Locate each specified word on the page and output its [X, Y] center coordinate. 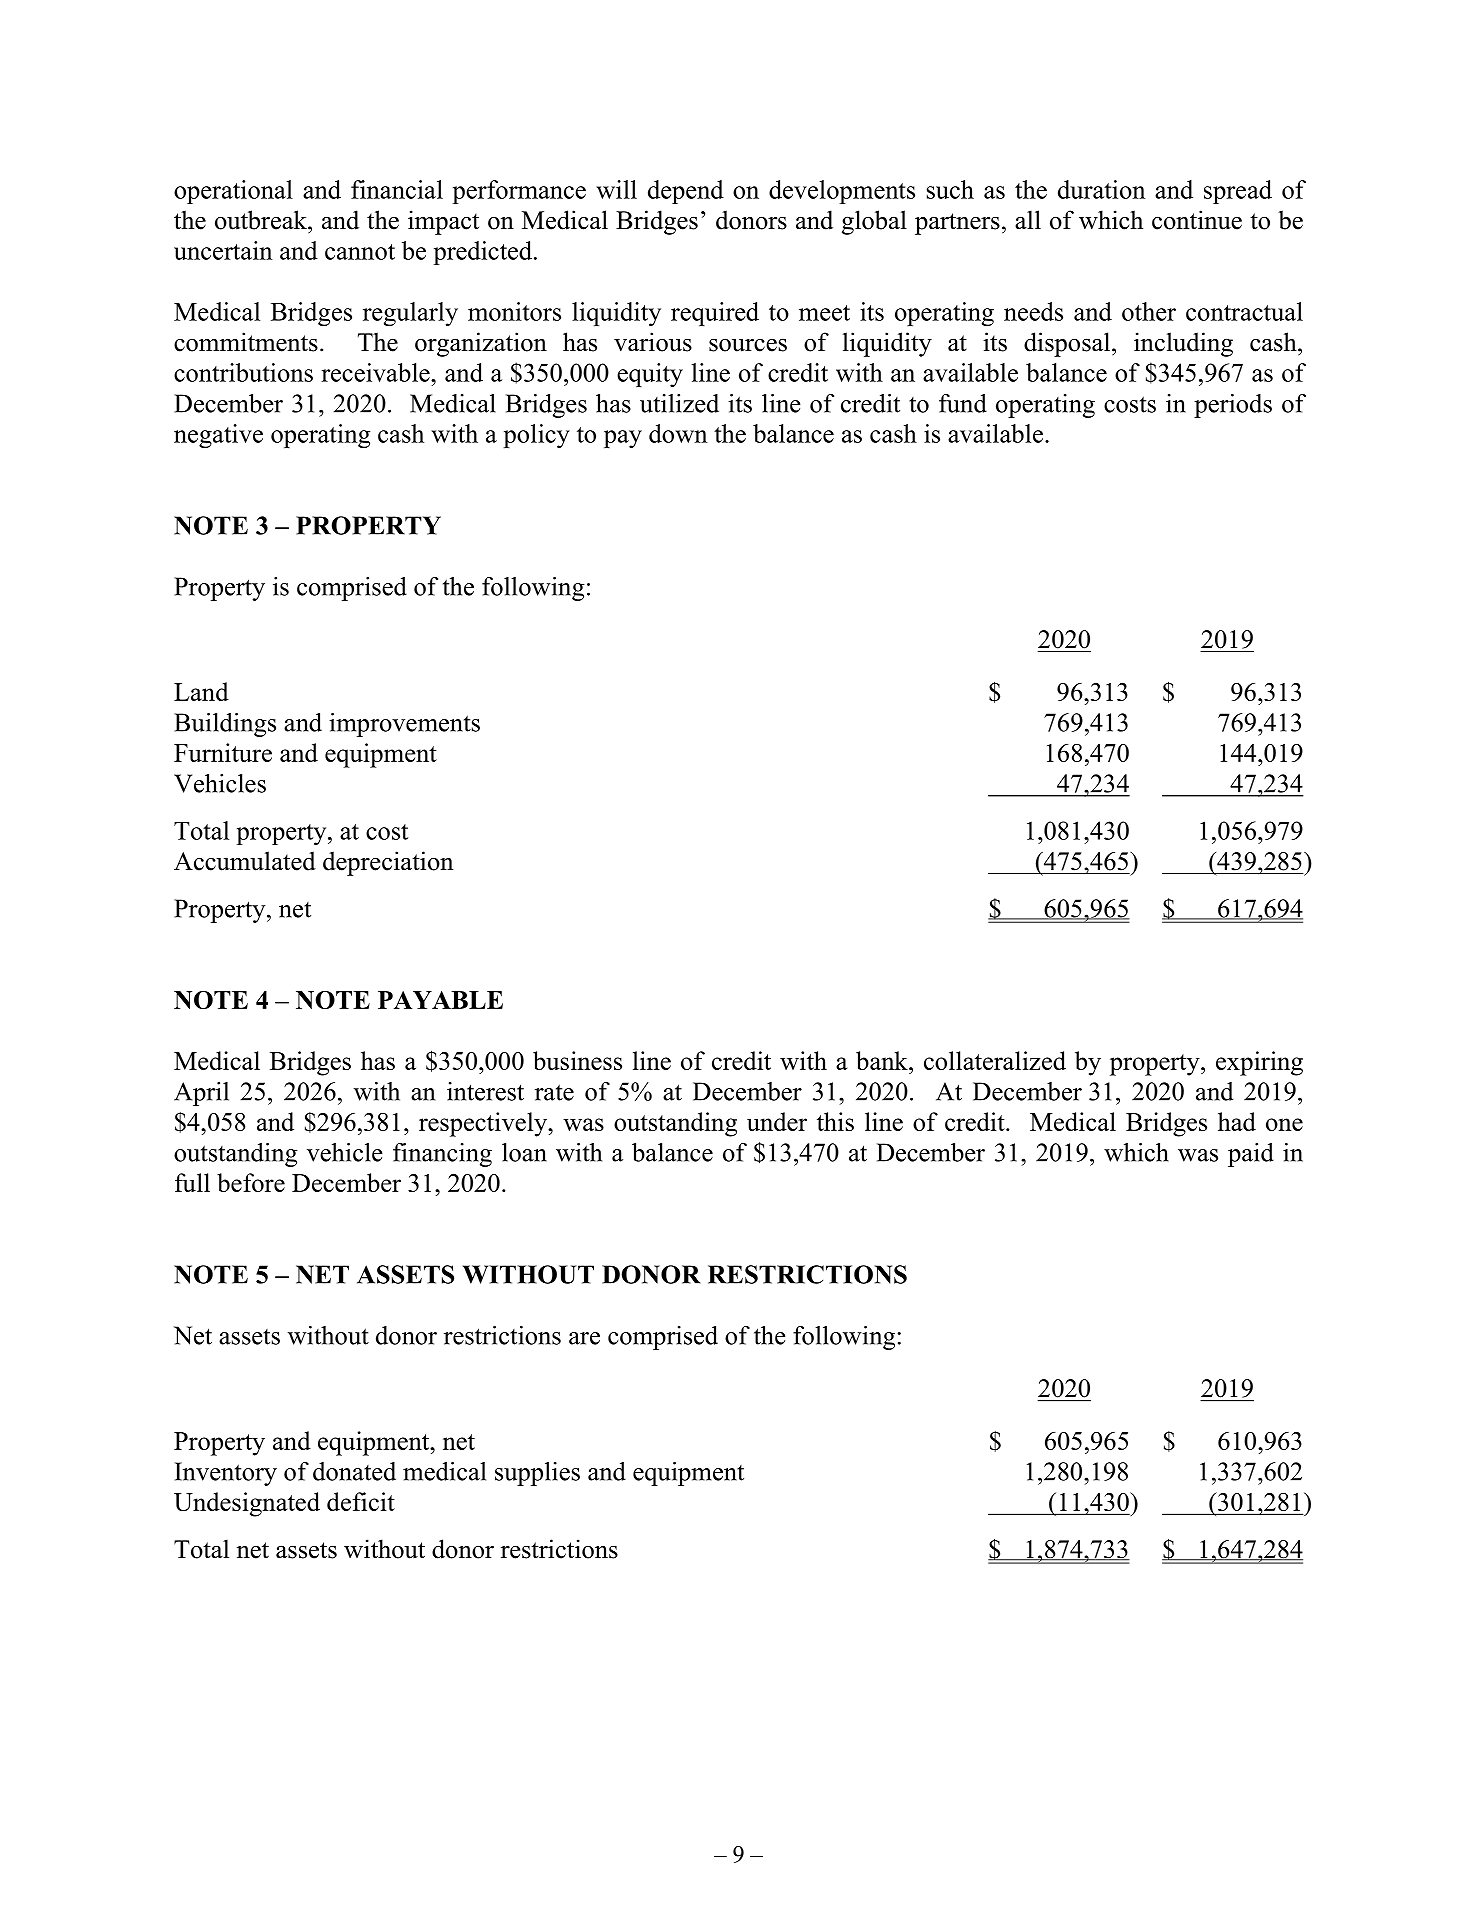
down [678, 433]
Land [201, 691]
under [777, 1121]
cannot [360, 252]
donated [354, 1471]
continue [1197, 220]
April [201, 1094]
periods [1233, 406]
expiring [1259, 1063]
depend [686, 192]
